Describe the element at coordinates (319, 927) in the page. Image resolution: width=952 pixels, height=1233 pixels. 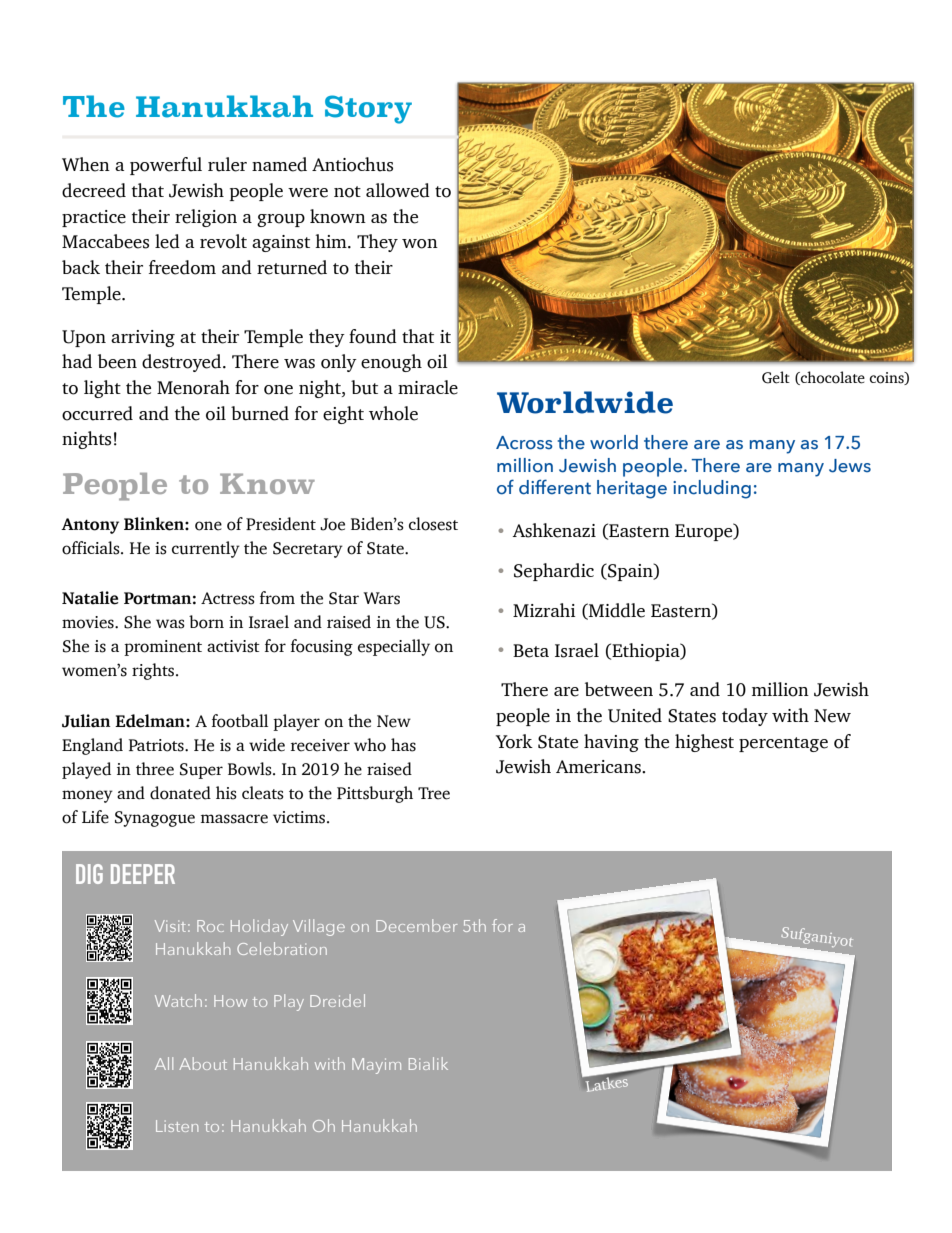
I see `Village` at that location.
